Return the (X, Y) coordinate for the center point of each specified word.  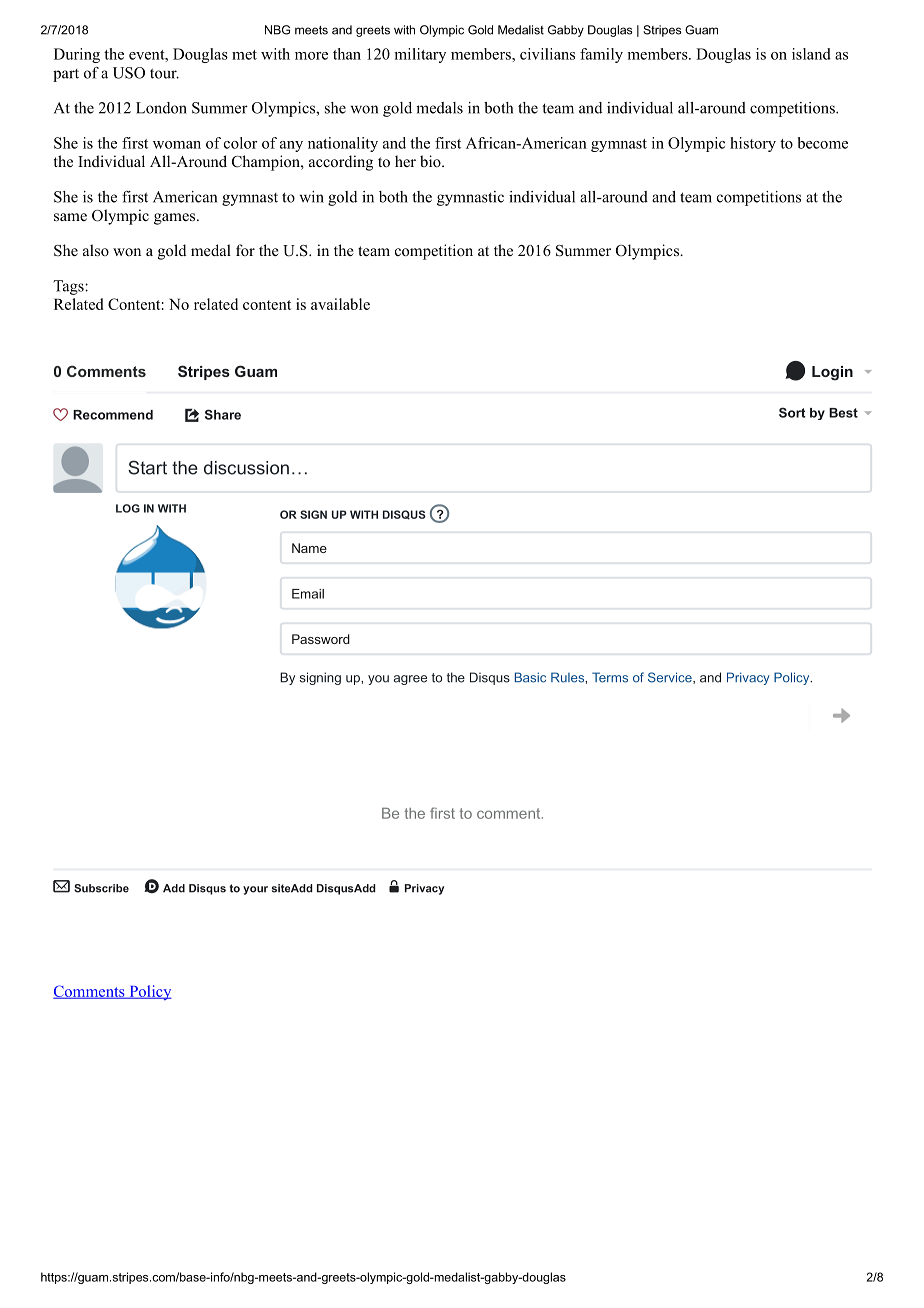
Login (832, 373)
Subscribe (101, 888)
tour (164, 73)
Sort (792, 412)
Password (321, 639)
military (420, 55)
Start (147, 467)
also (96, 250)
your (255, 890)
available (340, 304)
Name (309, 548)
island (811, 54)
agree (410, 680)
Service (671, 678)
